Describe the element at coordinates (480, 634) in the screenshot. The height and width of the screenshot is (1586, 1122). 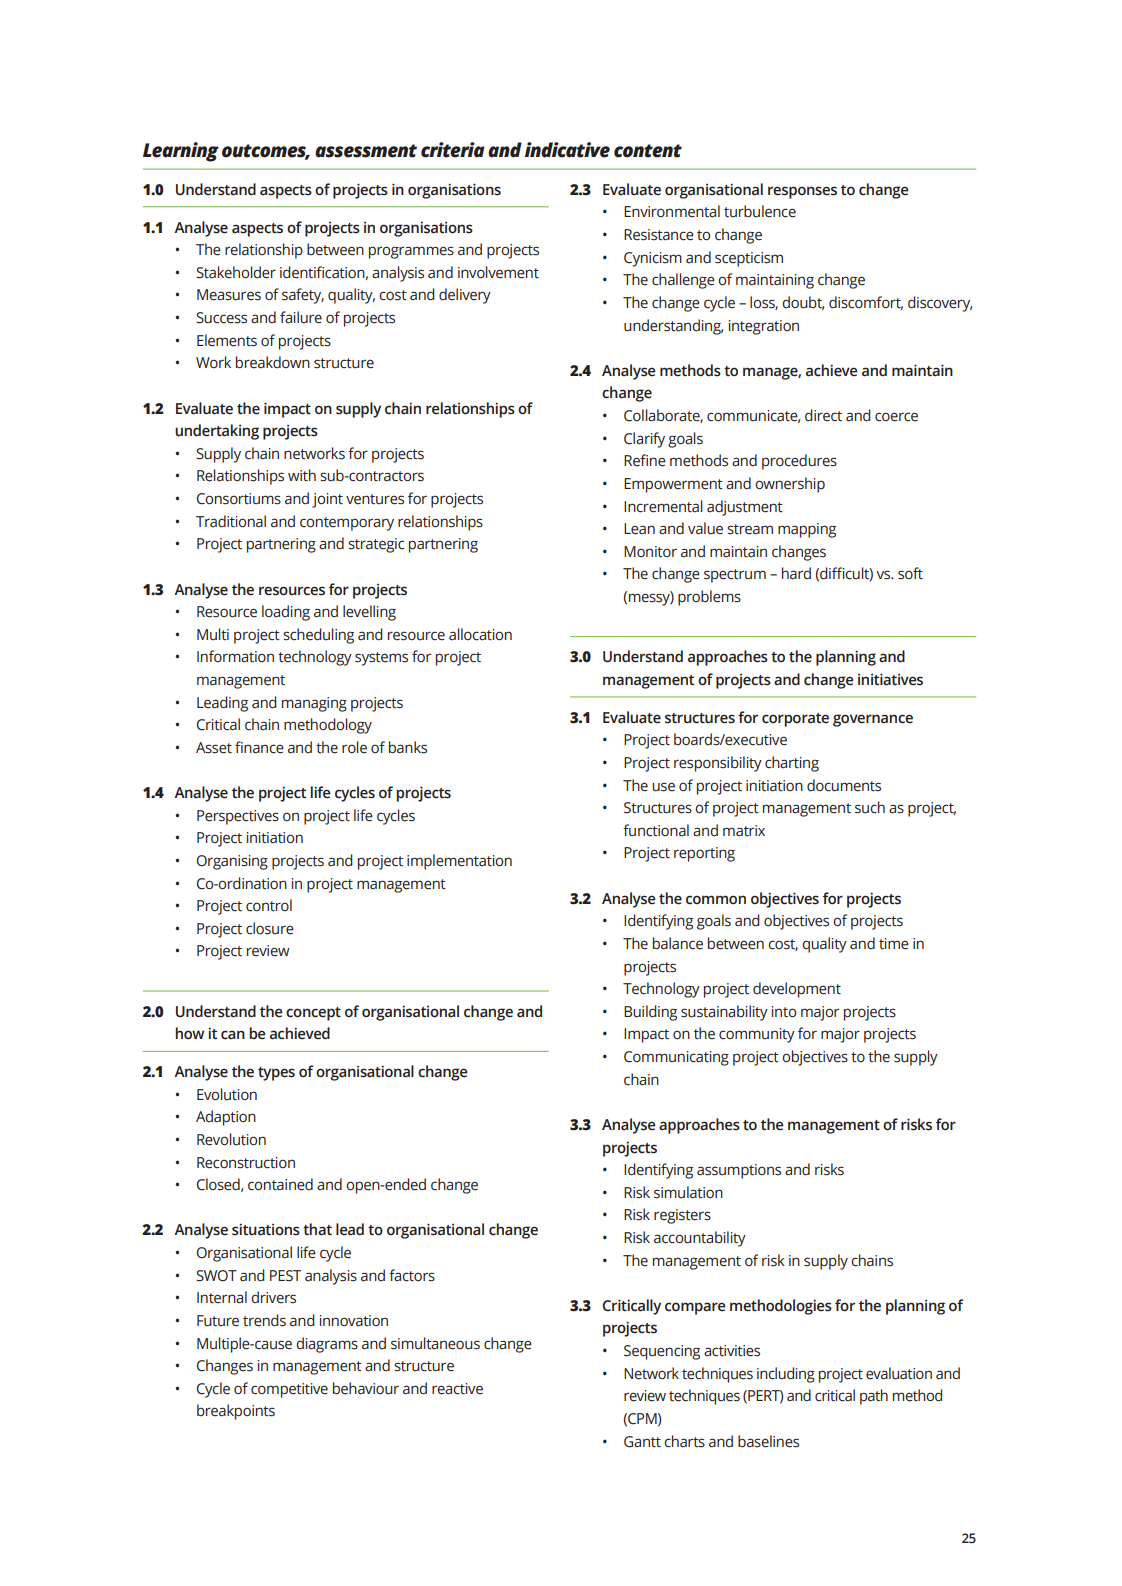
I see `allocation` at that location.
